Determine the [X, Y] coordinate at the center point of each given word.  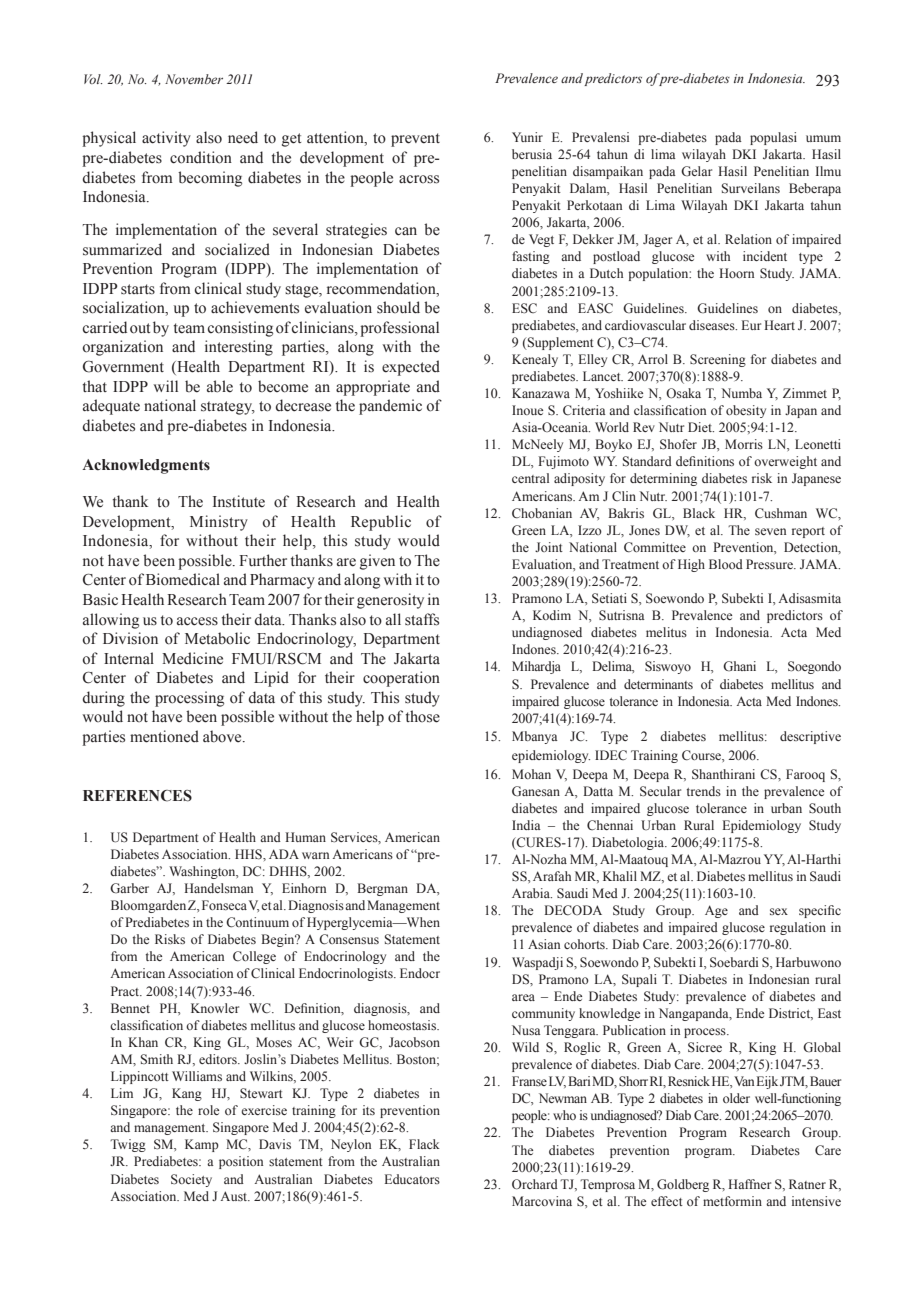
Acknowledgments [146, 466]
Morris [744, 444]
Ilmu [828, 171]
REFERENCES [137, 796]
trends [704, 791]
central [530, 478]
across [419, 179]
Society [191, 1180]
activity [166, 139]
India [526, 825]
